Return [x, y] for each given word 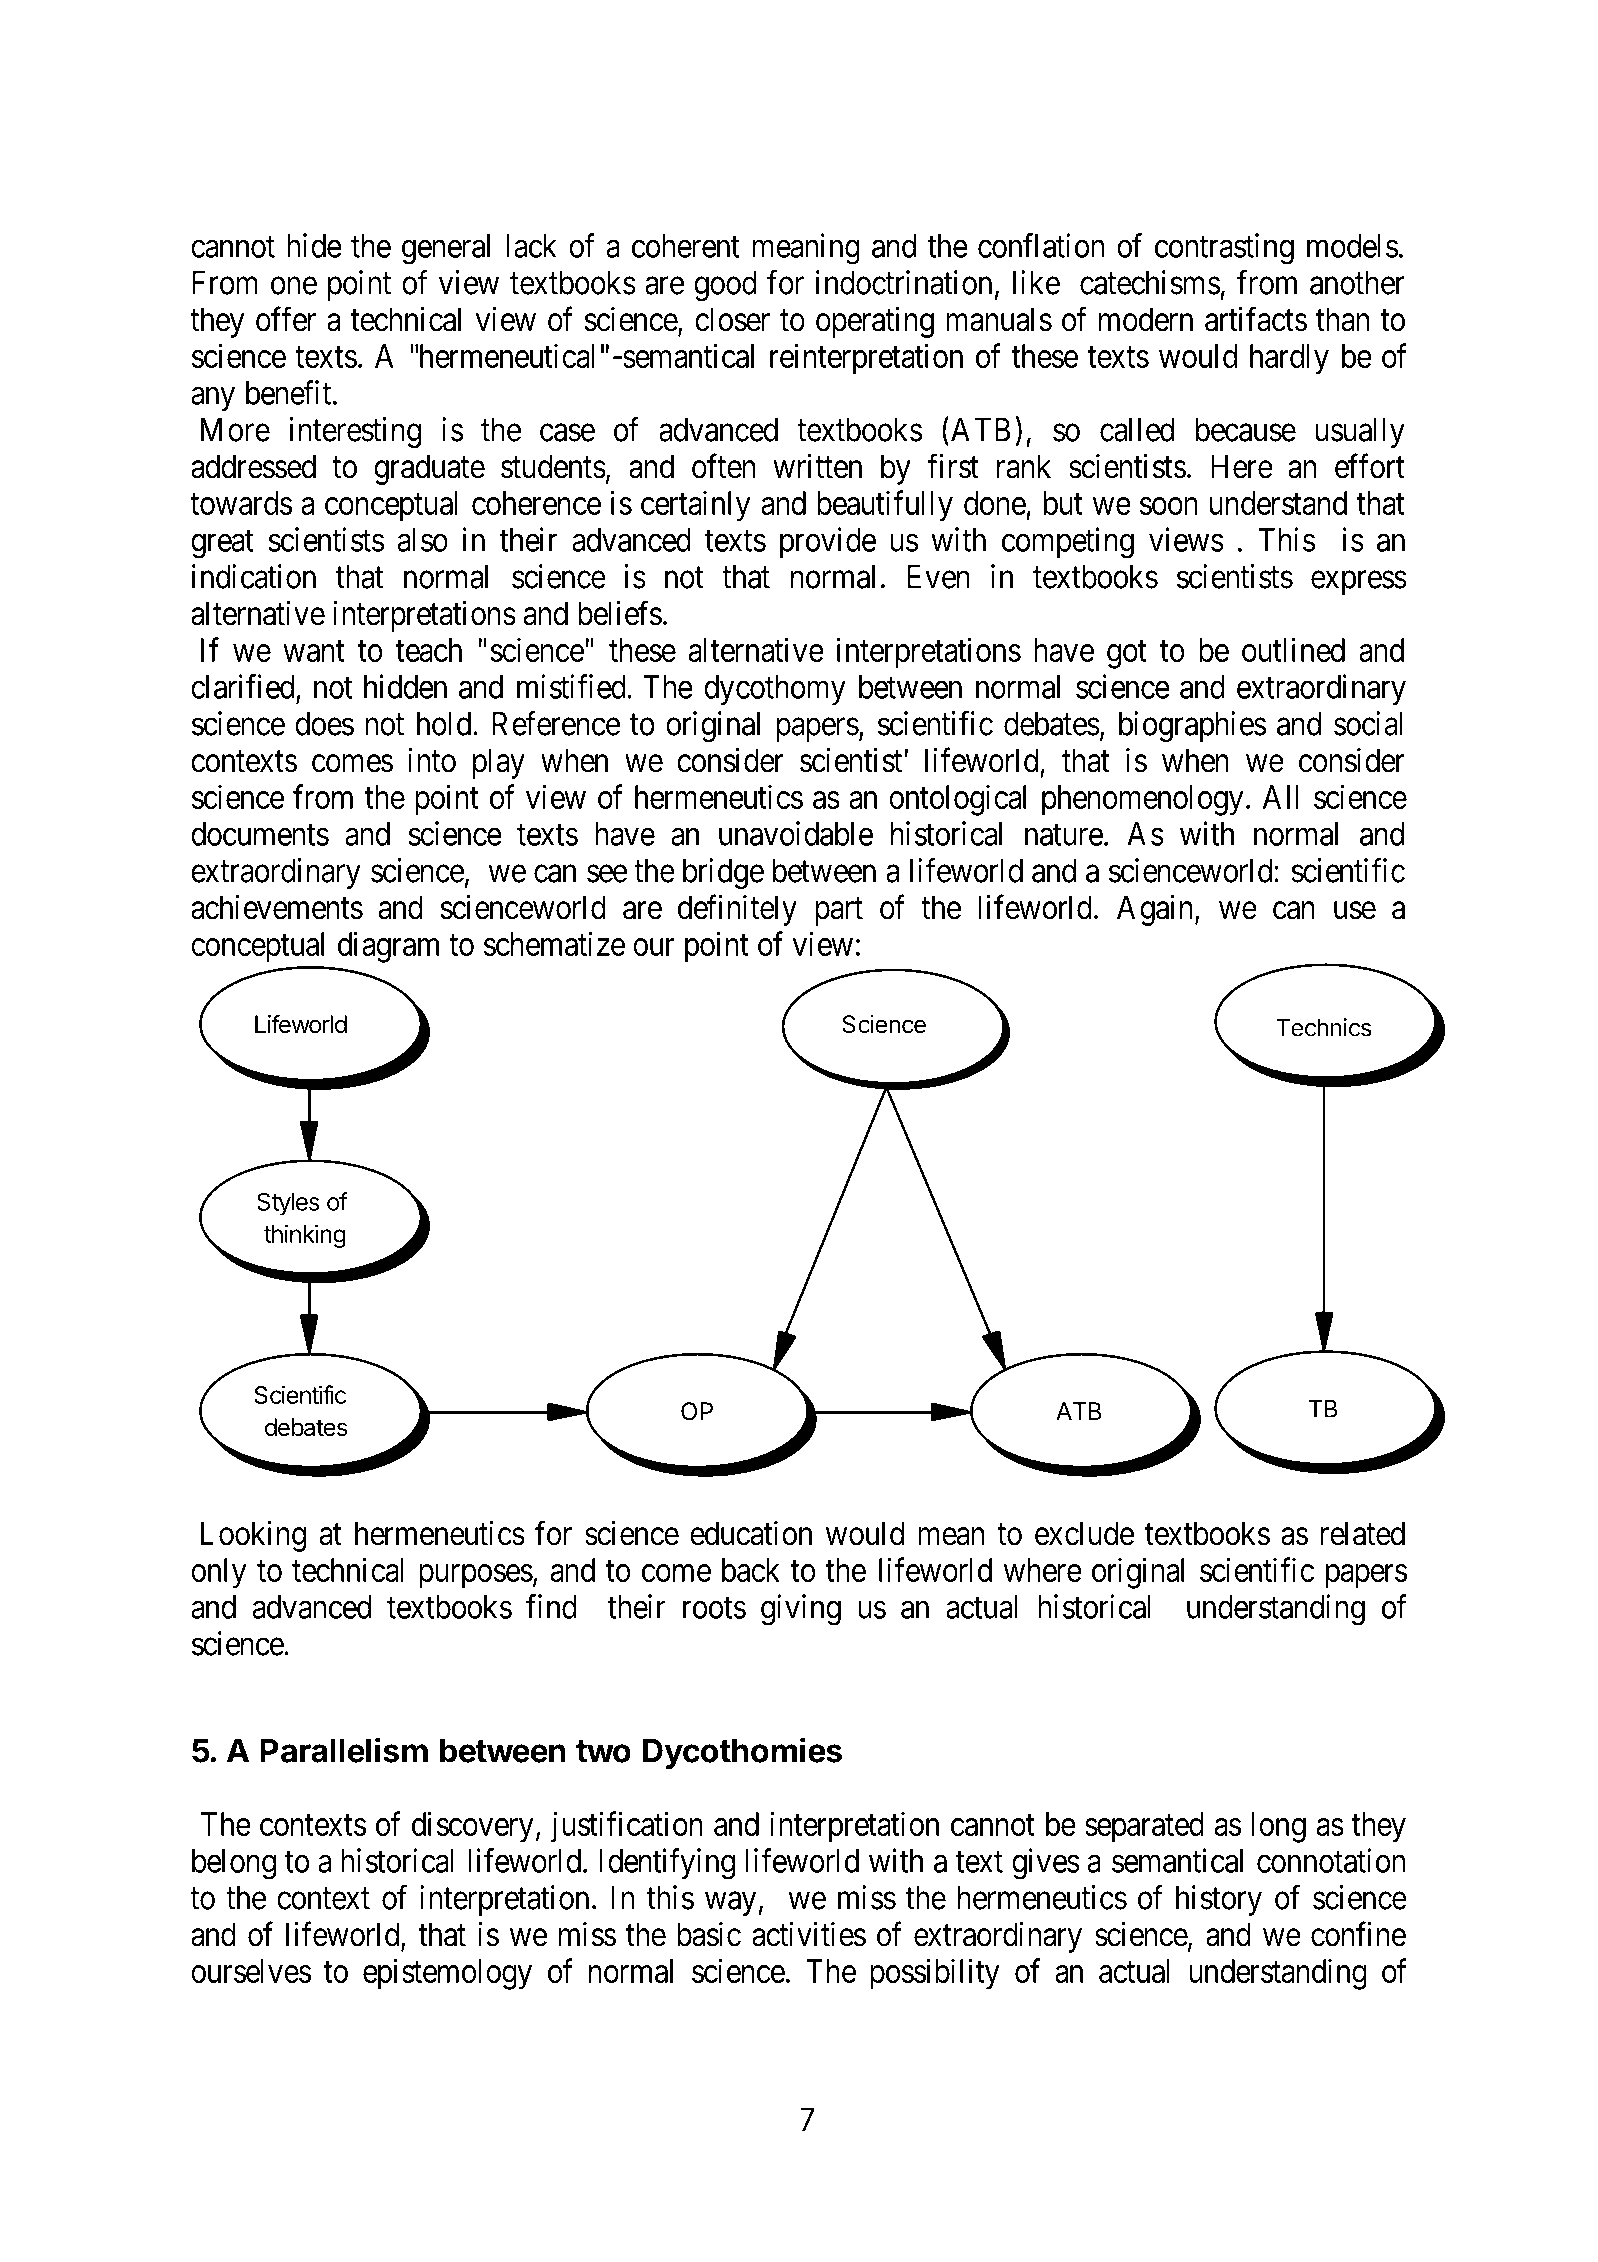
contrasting [1224, 248]
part [839, 912]
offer [286, 319]
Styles [288, 1204]
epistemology [447, 1974]
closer [732, 319]
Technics [1324, 1027]
